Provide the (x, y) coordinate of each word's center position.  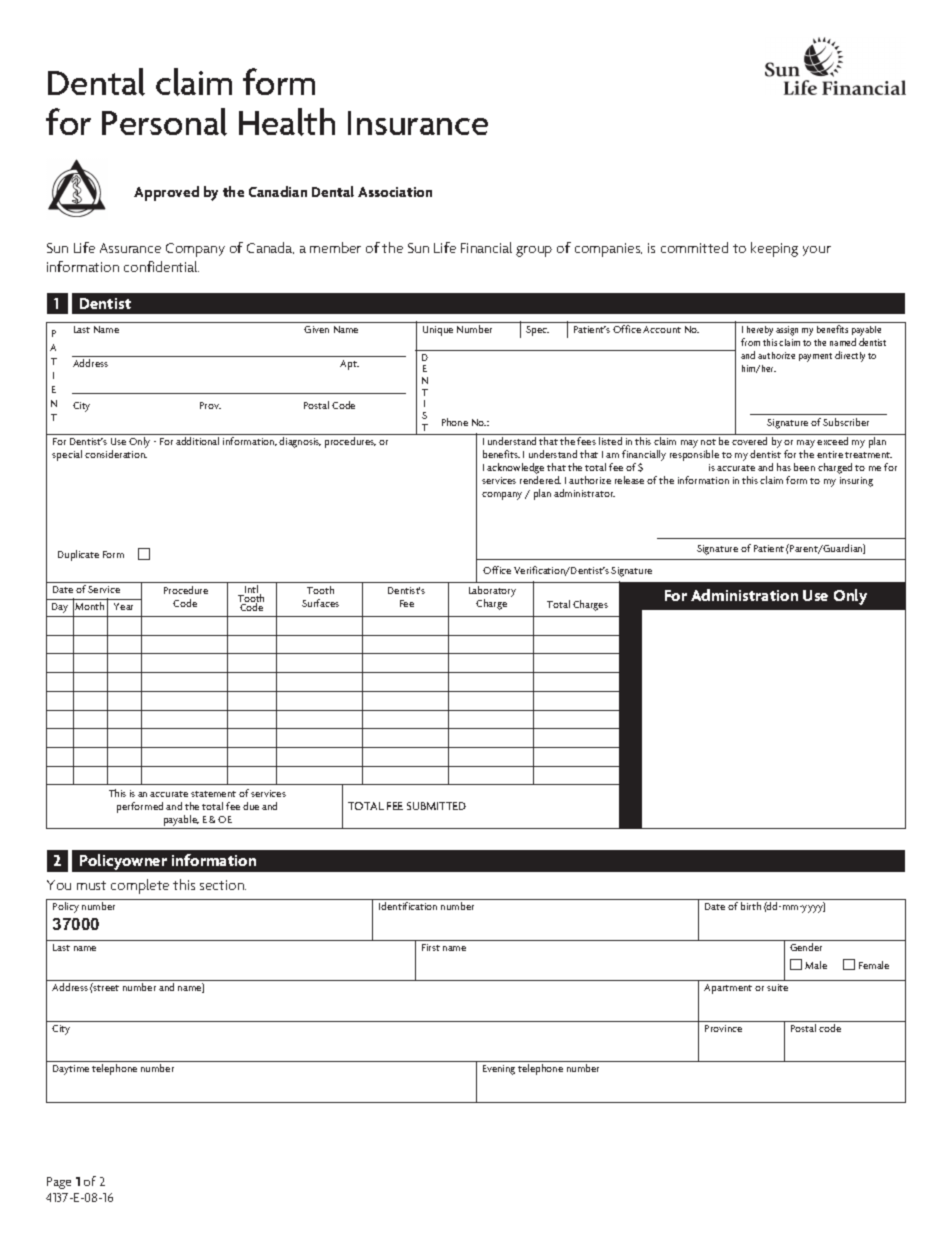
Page (59, 1183)
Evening (499, 1070)
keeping (774, 249)
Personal (164, 122)
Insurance (418, 123)
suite (777, 987)
